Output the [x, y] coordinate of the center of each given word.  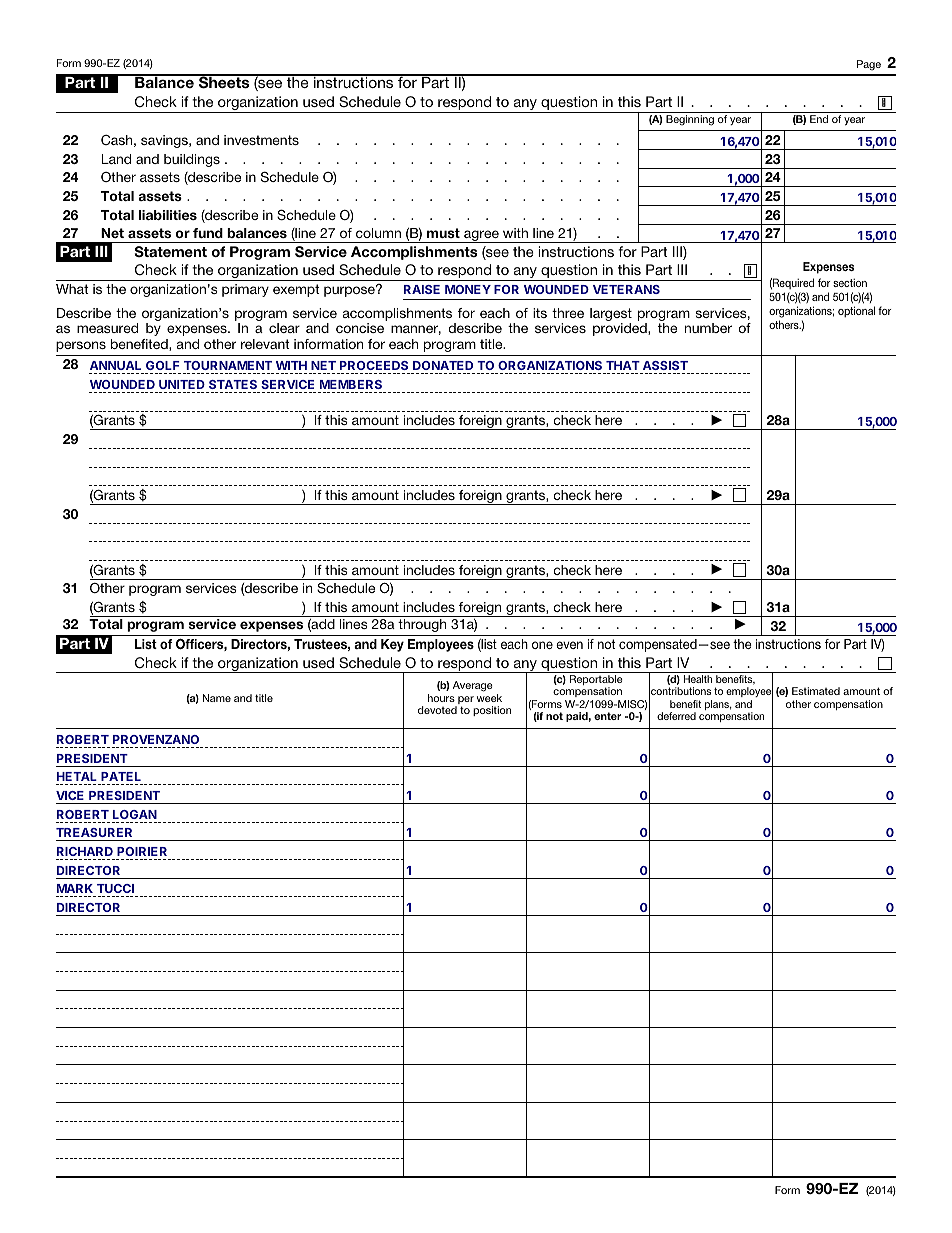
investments [261, 140]
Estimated [816, 691]
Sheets [224, 82]
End [819, 119]
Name [217, 698]
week [489, 698]
